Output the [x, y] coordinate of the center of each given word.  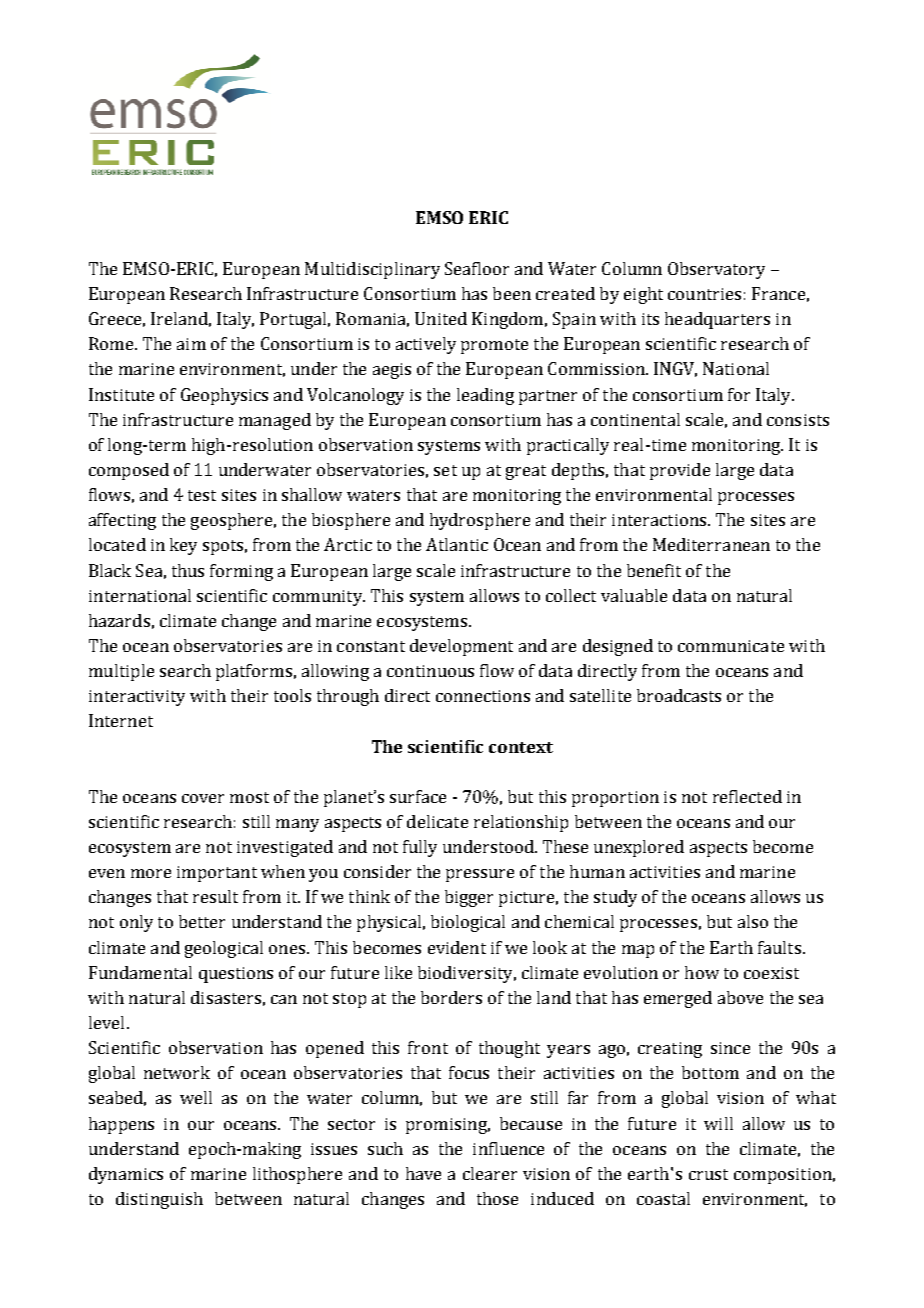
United [441, 318]
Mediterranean [711, 544]
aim [191, 344]
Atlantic [457, 544]
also [753, 921]
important [217, 874]
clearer [490, 1173]
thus [188, 570]
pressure [480, 875]
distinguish [159, 1200]
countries [704, 294]
